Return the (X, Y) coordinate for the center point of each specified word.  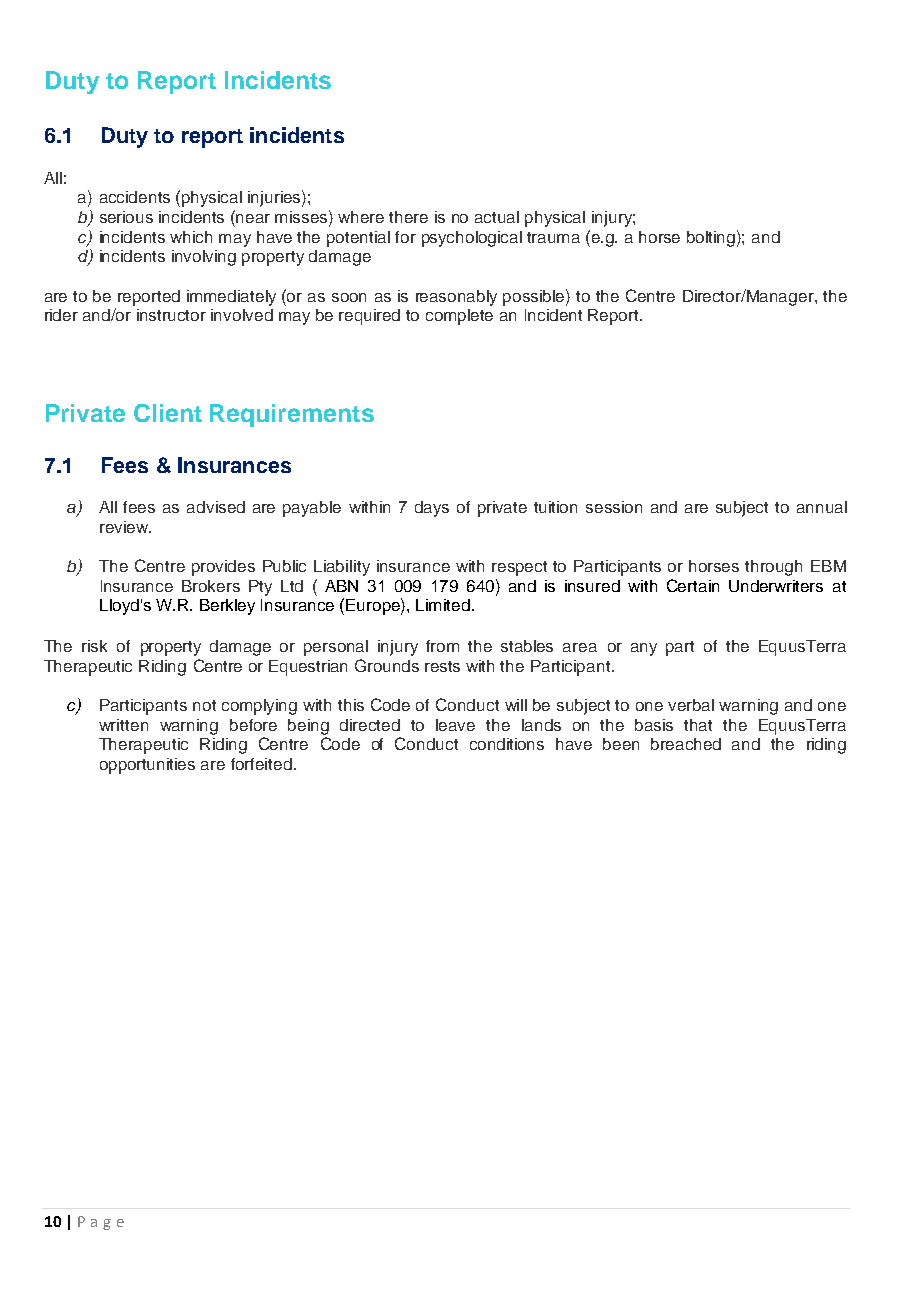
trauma (553, 237)
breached (686, 744)
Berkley (227, 607)
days (432, 509)
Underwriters (776, 586)
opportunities (147, 766)
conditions (507, 744)
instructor (171, 315)
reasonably (456, 298)
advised (216, 507)
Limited (443, 605)
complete (459, 317)
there (408, 217)
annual (822, 507)
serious (126, 217)
